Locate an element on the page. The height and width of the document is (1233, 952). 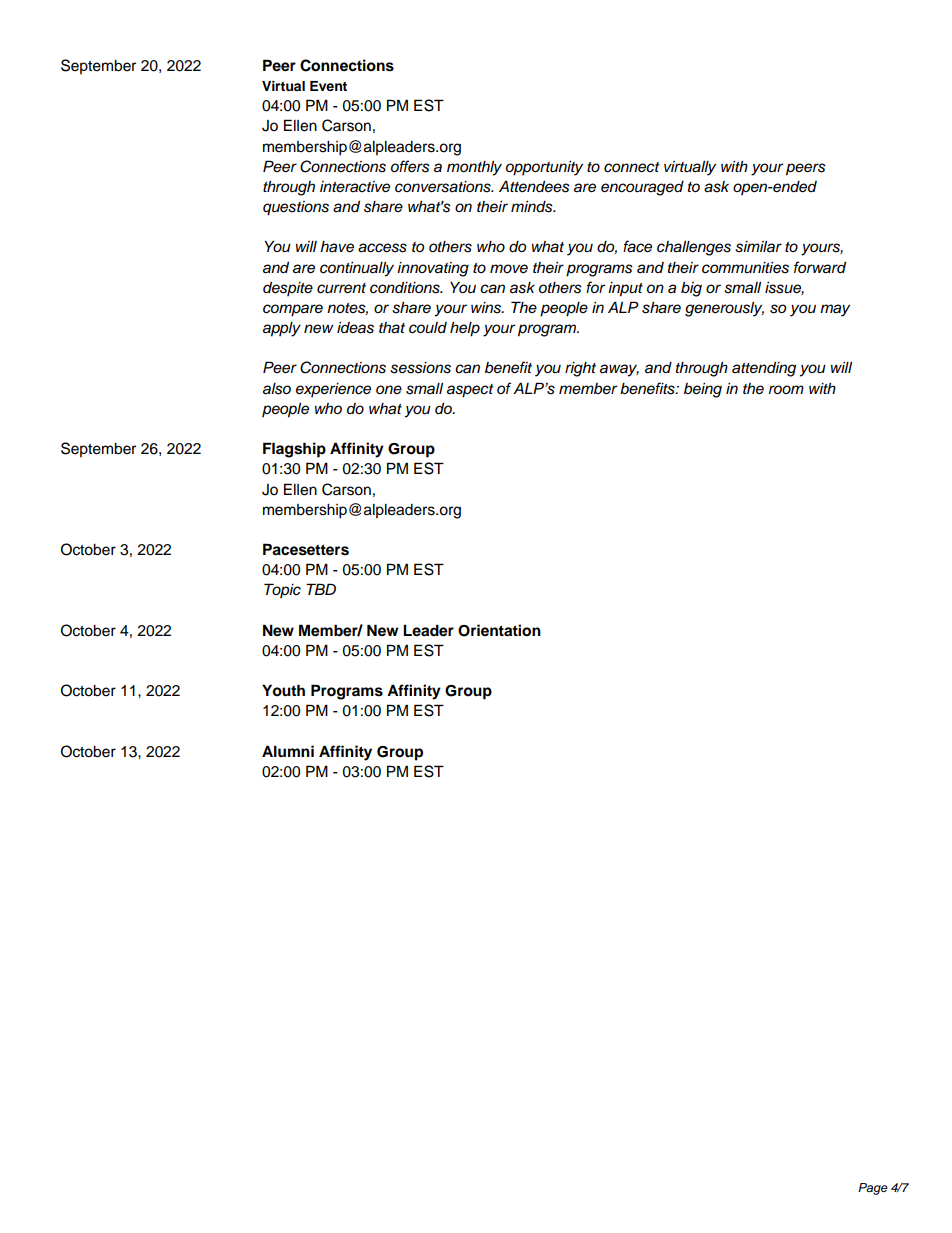
Alumni is located at coordinates (288, 751).
